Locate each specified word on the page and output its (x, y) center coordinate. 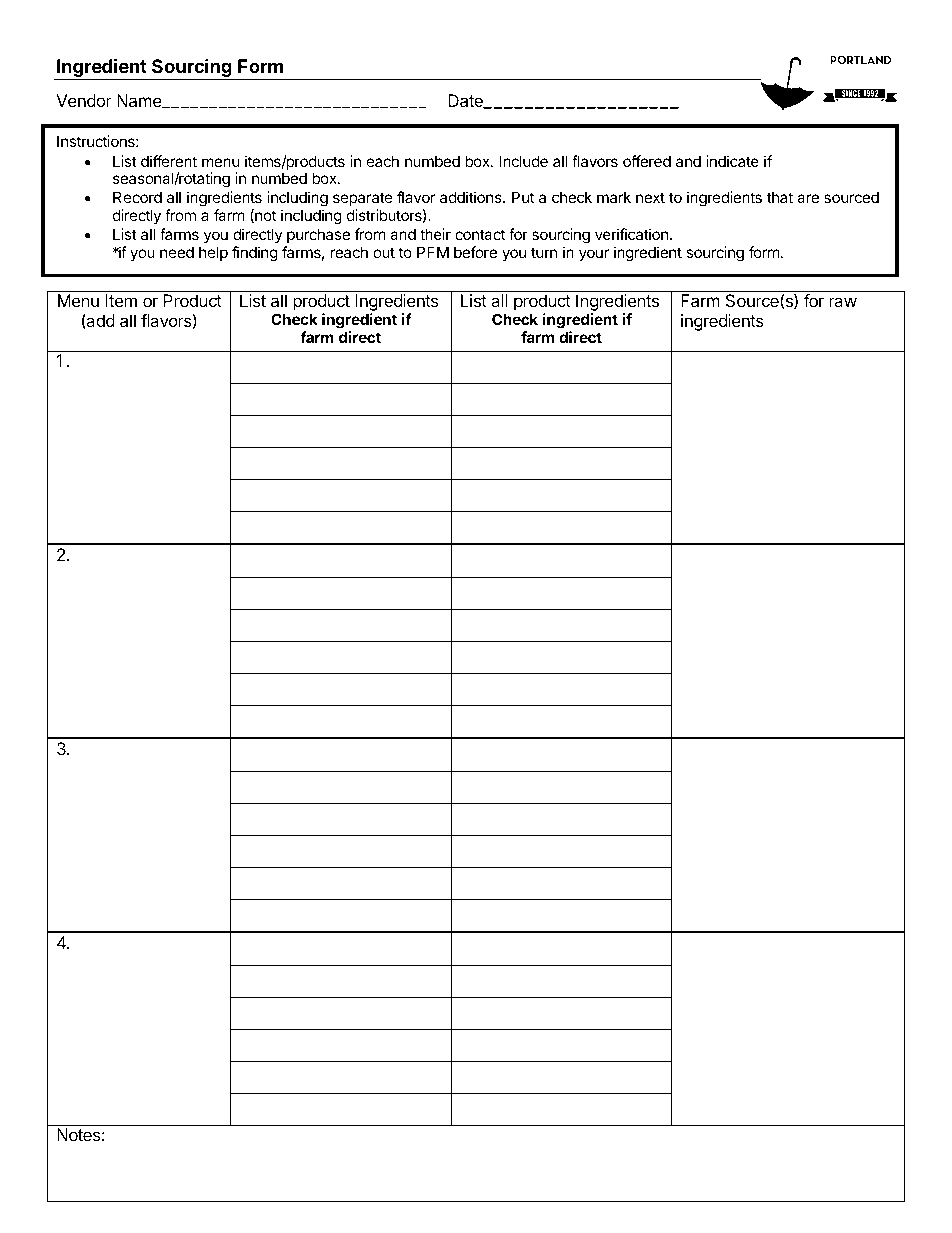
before (475, 252)
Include (523, 161)
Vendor (84, 100)
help (213, 253)
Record (137, 197)
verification (632, 234)
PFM (433, 252)
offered (647, 161)
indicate (732, 161)
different (169, 161)
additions (472, 197)
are (808, 198)
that (780, 197)
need (177, 252)
